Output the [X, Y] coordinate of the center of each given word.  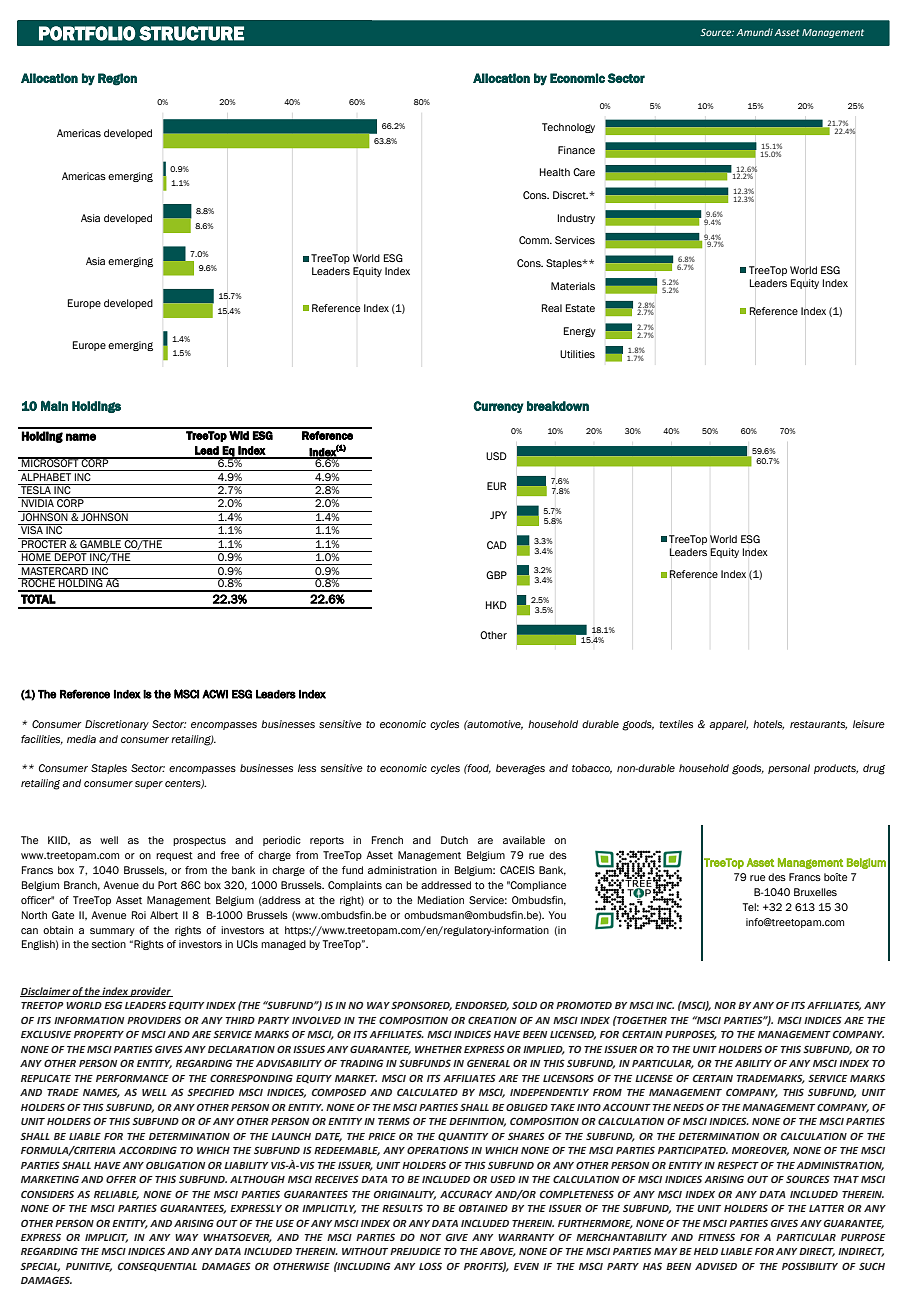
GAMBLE [100, 543]
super [149, 785]
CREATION [492, 1020]
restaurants [818, 725]
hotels [768, 725]
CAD [497, 545]
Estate [580, 308]
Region [117, 79]
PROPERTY [99, 1034]
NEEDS [688, 1107]
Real [552, 308]
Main [54, 405]
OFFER [121, 1179]
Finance [576, 150]
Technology [568, 128]
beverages [520, 769]
